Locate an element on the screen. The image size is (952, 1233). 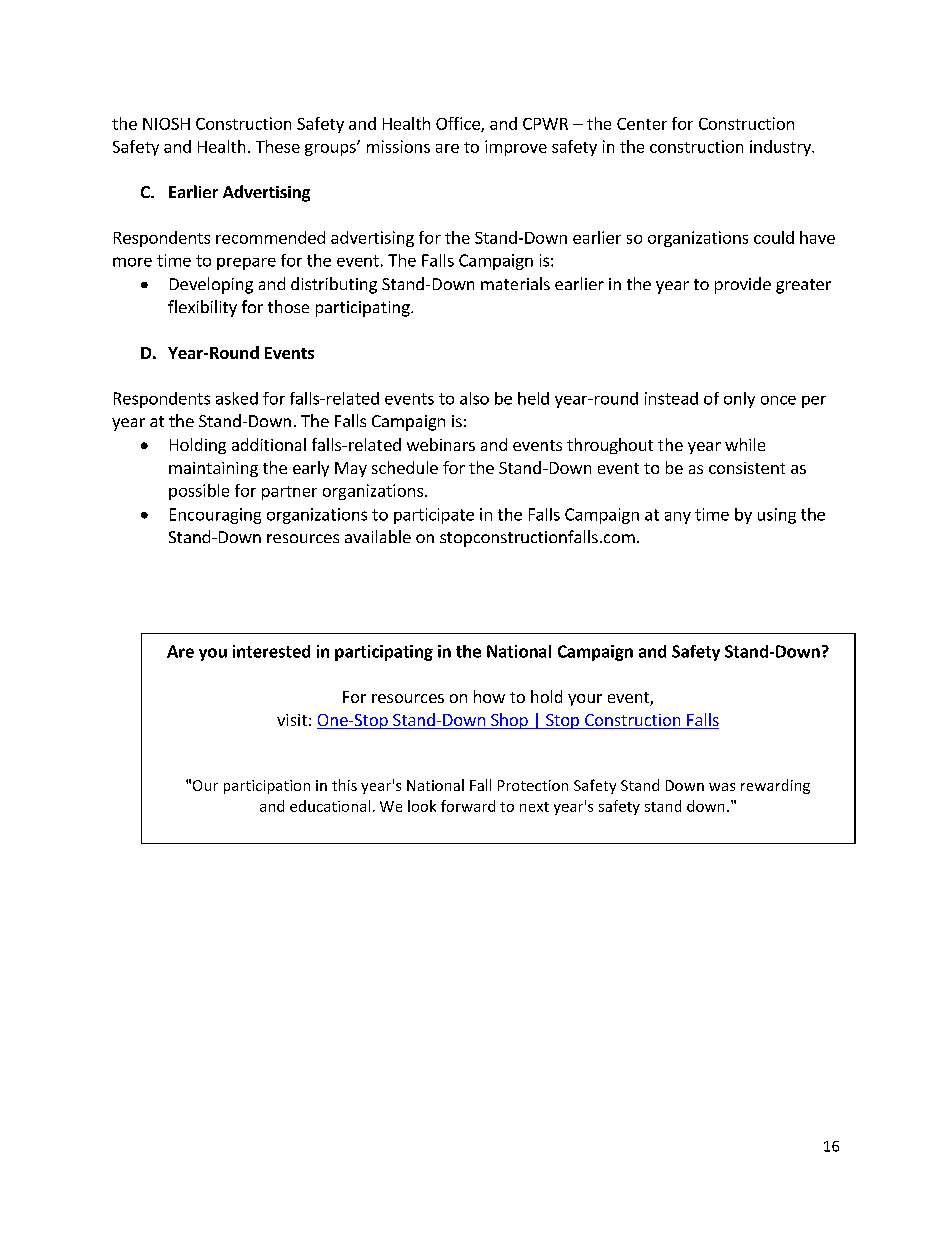
was is located at coordinates (722, 787).
